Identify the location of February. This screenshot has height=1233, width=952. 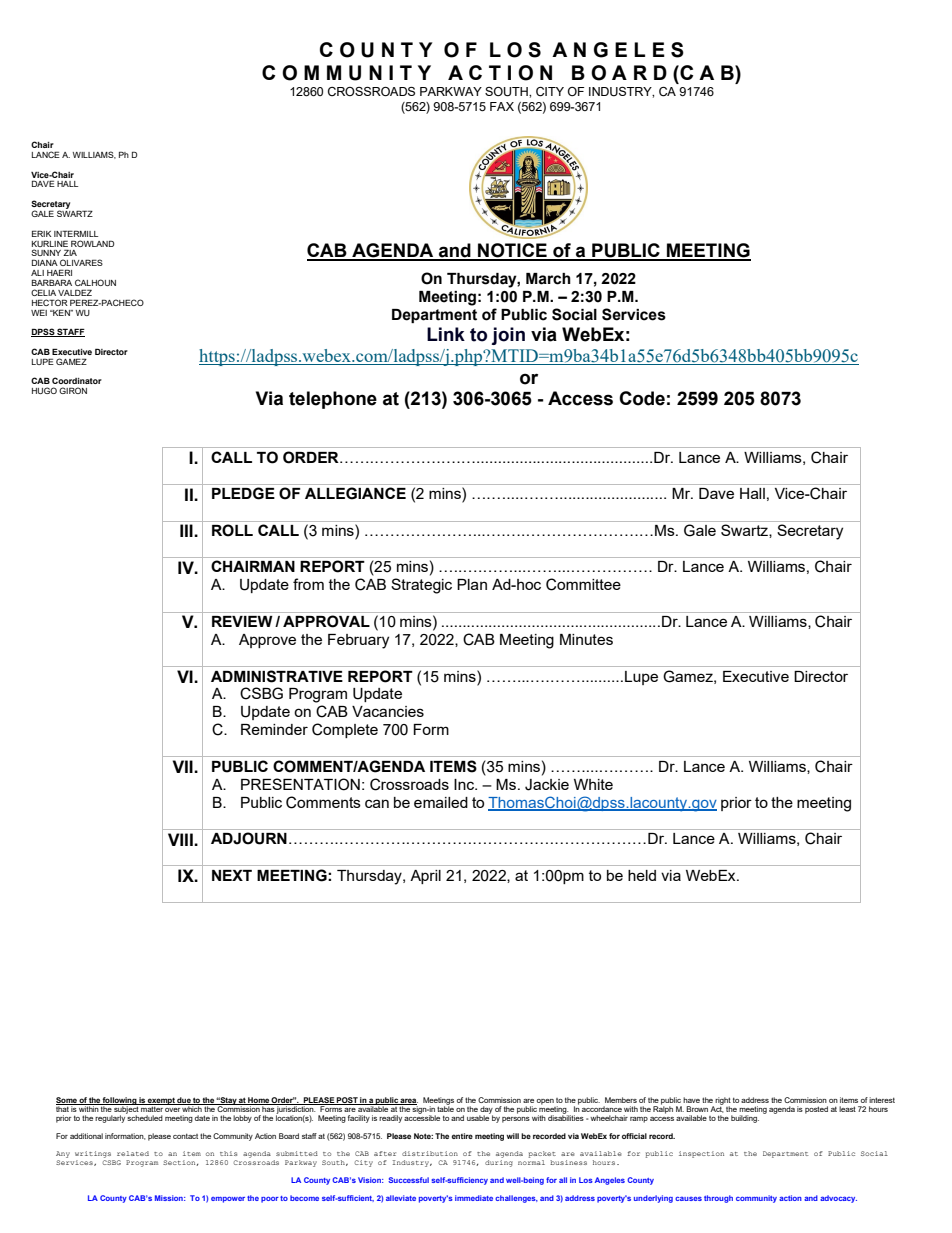
(358, 641).
